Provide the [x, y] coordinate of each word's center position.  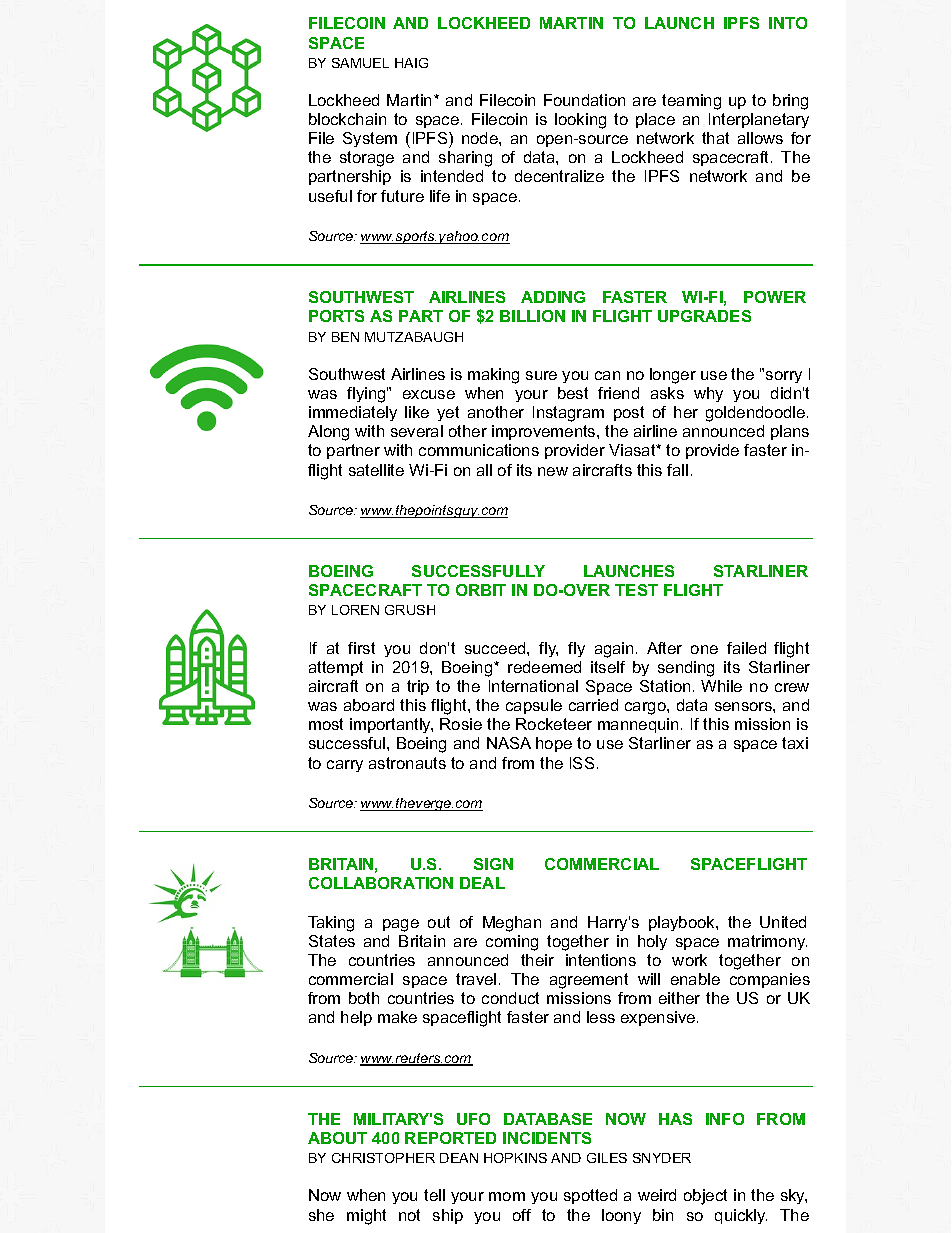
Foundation [584, 100]
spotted [590, 1196]
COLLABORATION [381, 883]
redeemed [544, 667]
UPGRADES [704, 316]
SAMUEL [360, 63]
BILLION [532, 316]
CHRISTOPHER [383, 1158]
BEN [345, 337]
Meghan [512, 924]
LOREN [355, 610]
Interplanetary [759, 120]
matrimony [767, 942]
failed [746, 648]
